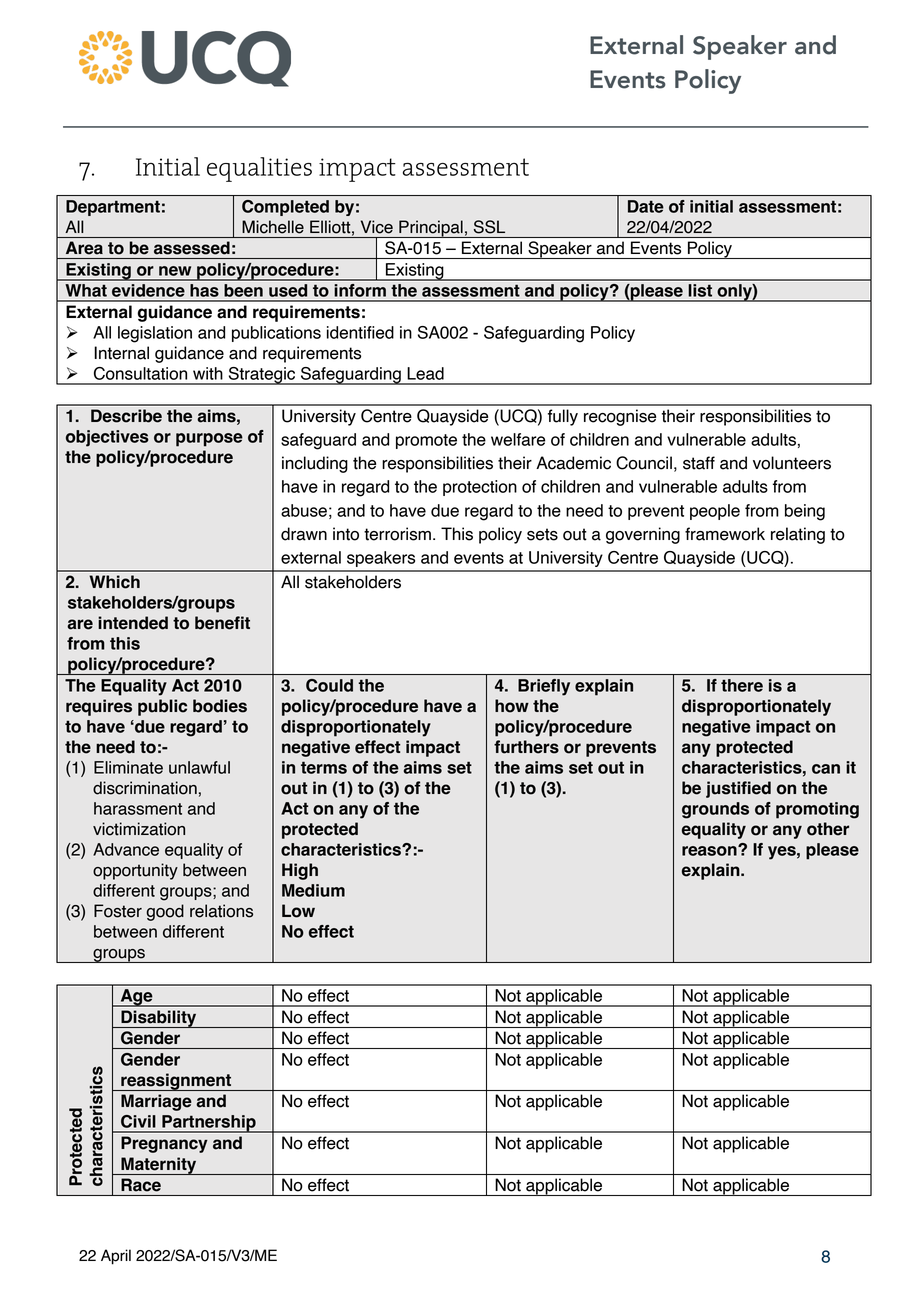 This screenshot has height=1308, width=924. Describe the element at coordinates (159, 1166) in the screenshot. I see `Maternity` at that location.
